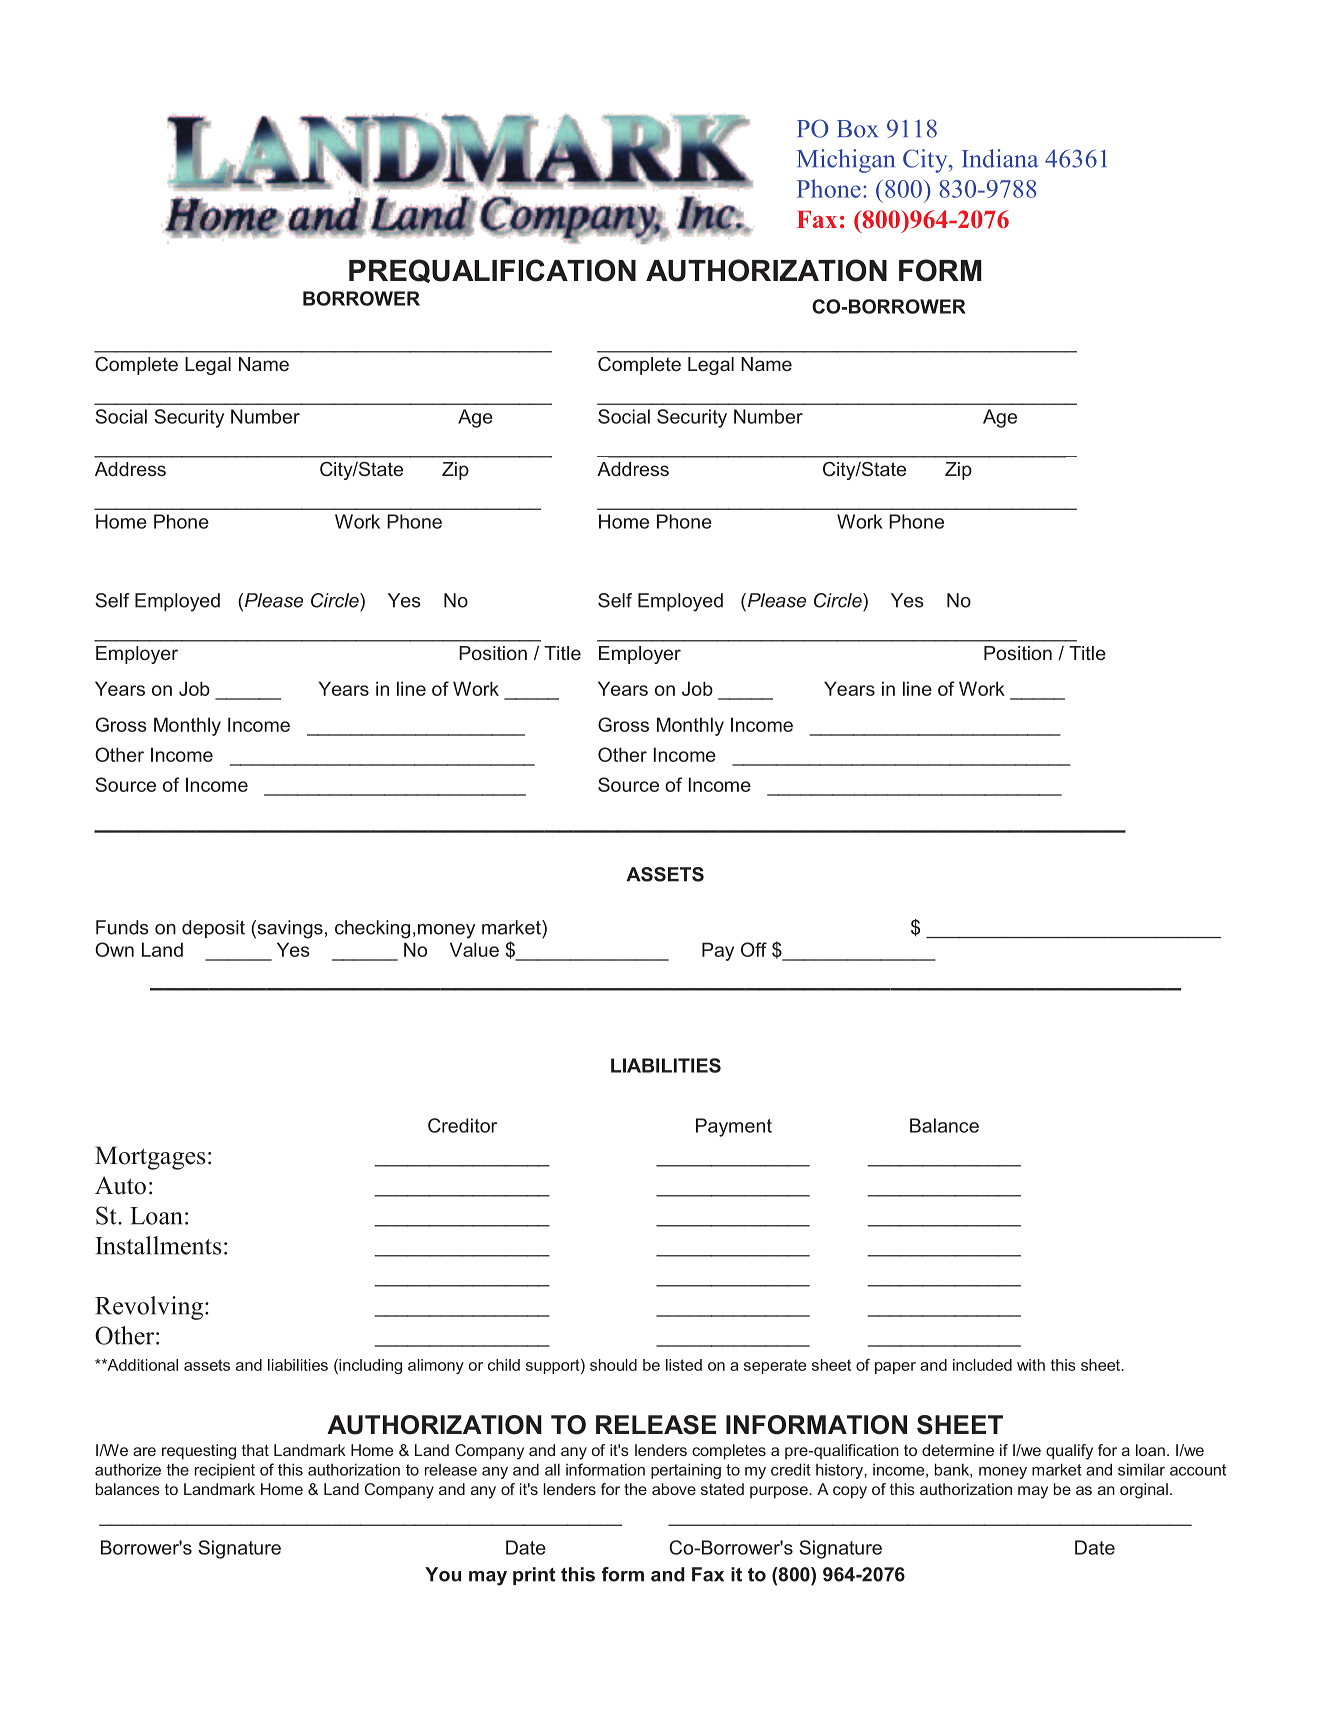 Image resolution: width=1331 pixels, height=1723 pixels. What do you see at coordinates (213, 929) in the screenshot?
I see `deposit` at bounding box center [213, 929].
